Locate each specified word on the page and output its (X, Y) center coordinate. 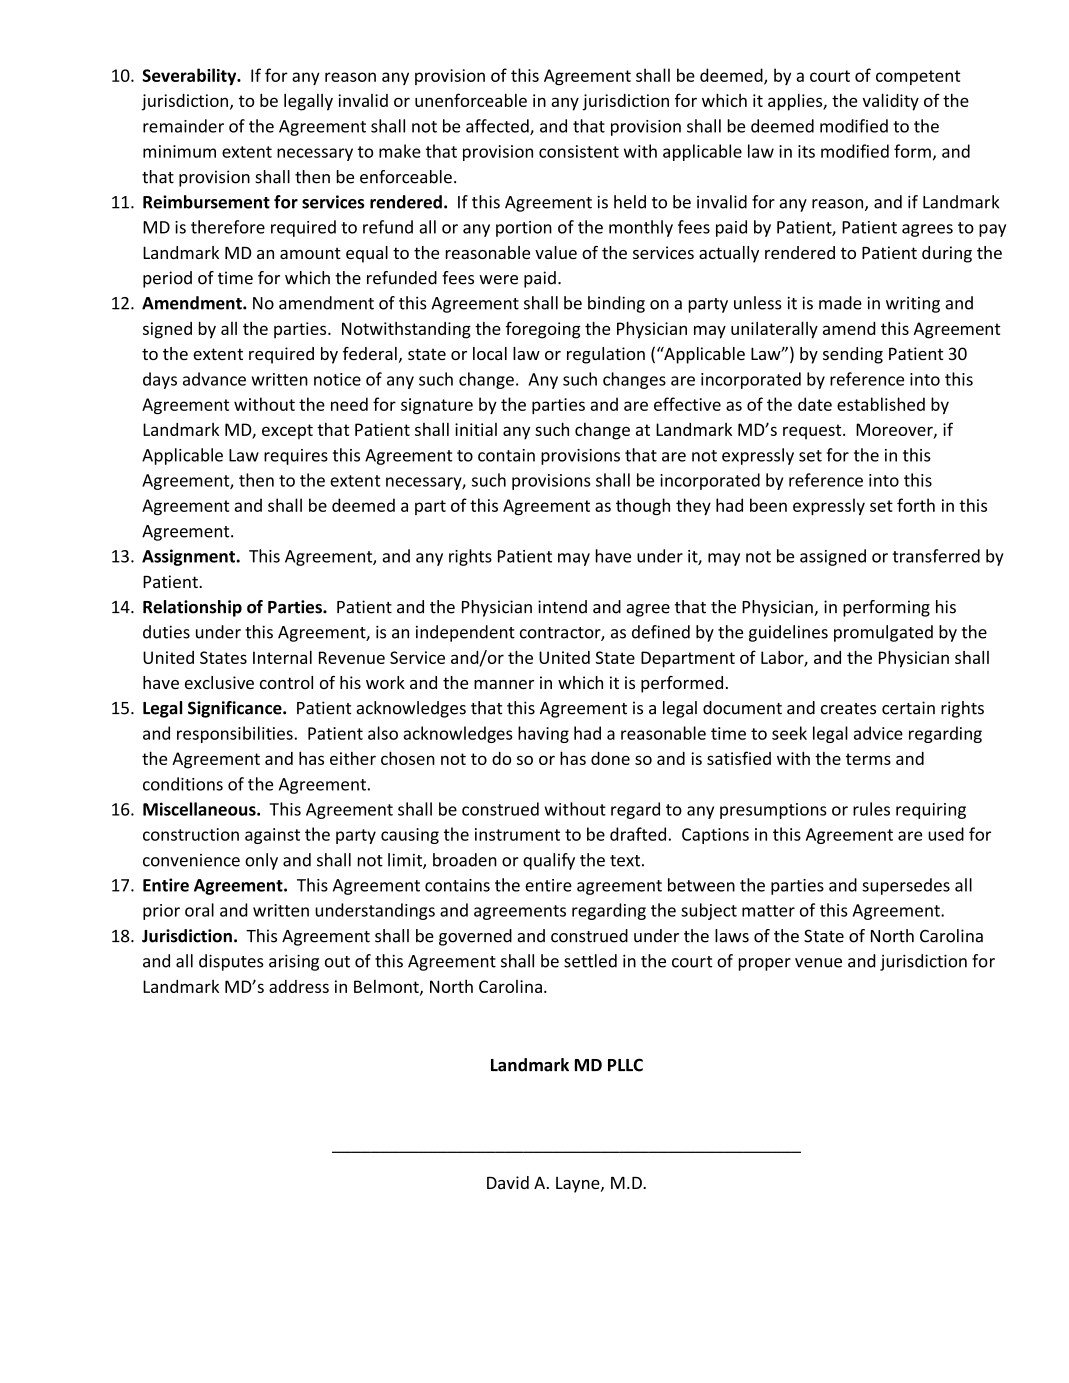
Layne (579, 1185)
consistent (579, 151)
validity (890, 102)
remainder (183, 126)
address (299, 986)
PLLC (625, 1065)
